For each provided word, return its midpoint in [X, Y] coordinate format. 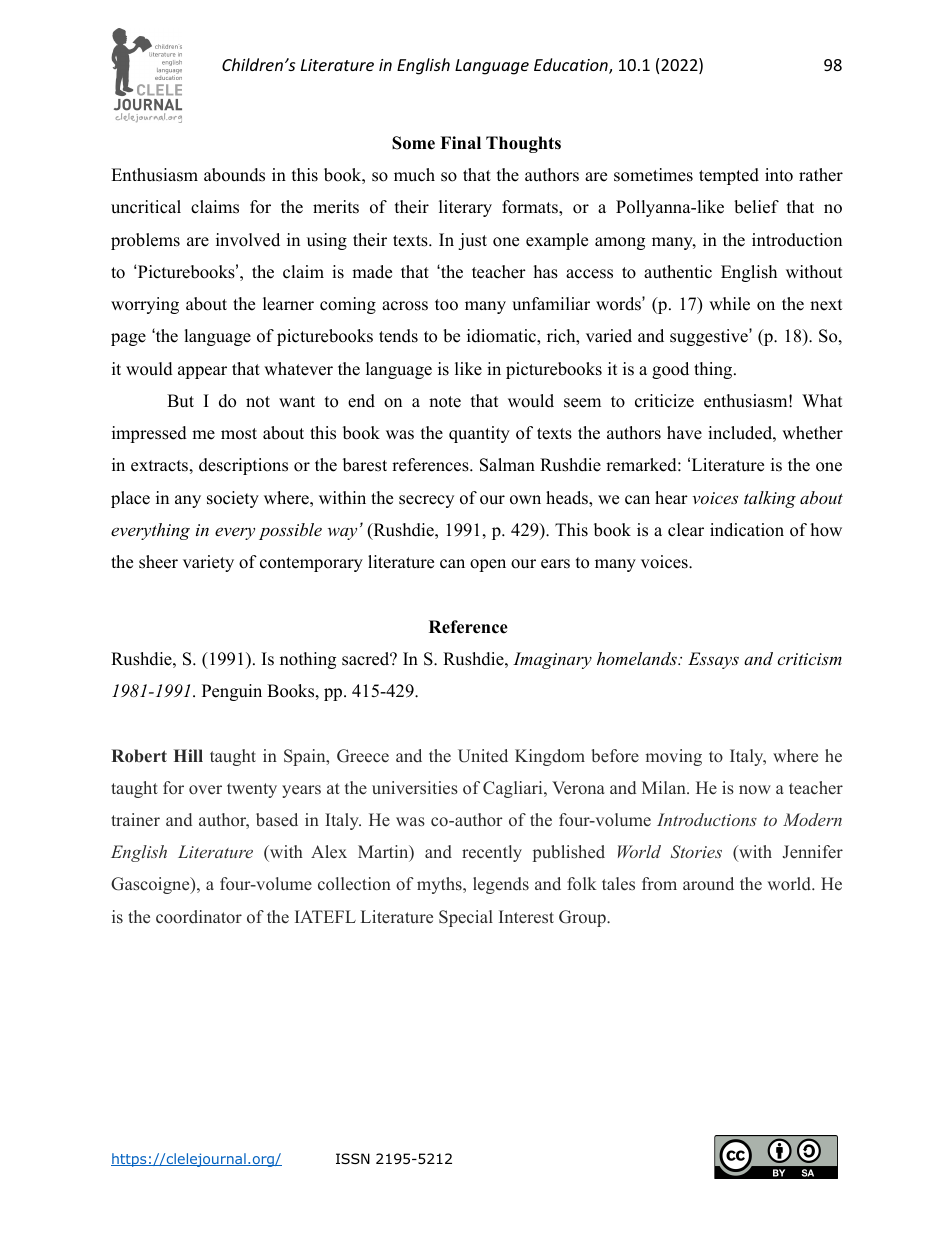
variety [208, 563]
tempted [729, 176]
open [488, 565]
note [445, 402]
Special [466, 918]
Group [583, 918]
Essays [713, 660]
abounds [234, 175]
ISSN [353, 1158]
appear [202, 372]
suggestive [710, 337]
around [708, 884]
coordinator [199, 917]
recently [492, 853]
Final [460, 142]
